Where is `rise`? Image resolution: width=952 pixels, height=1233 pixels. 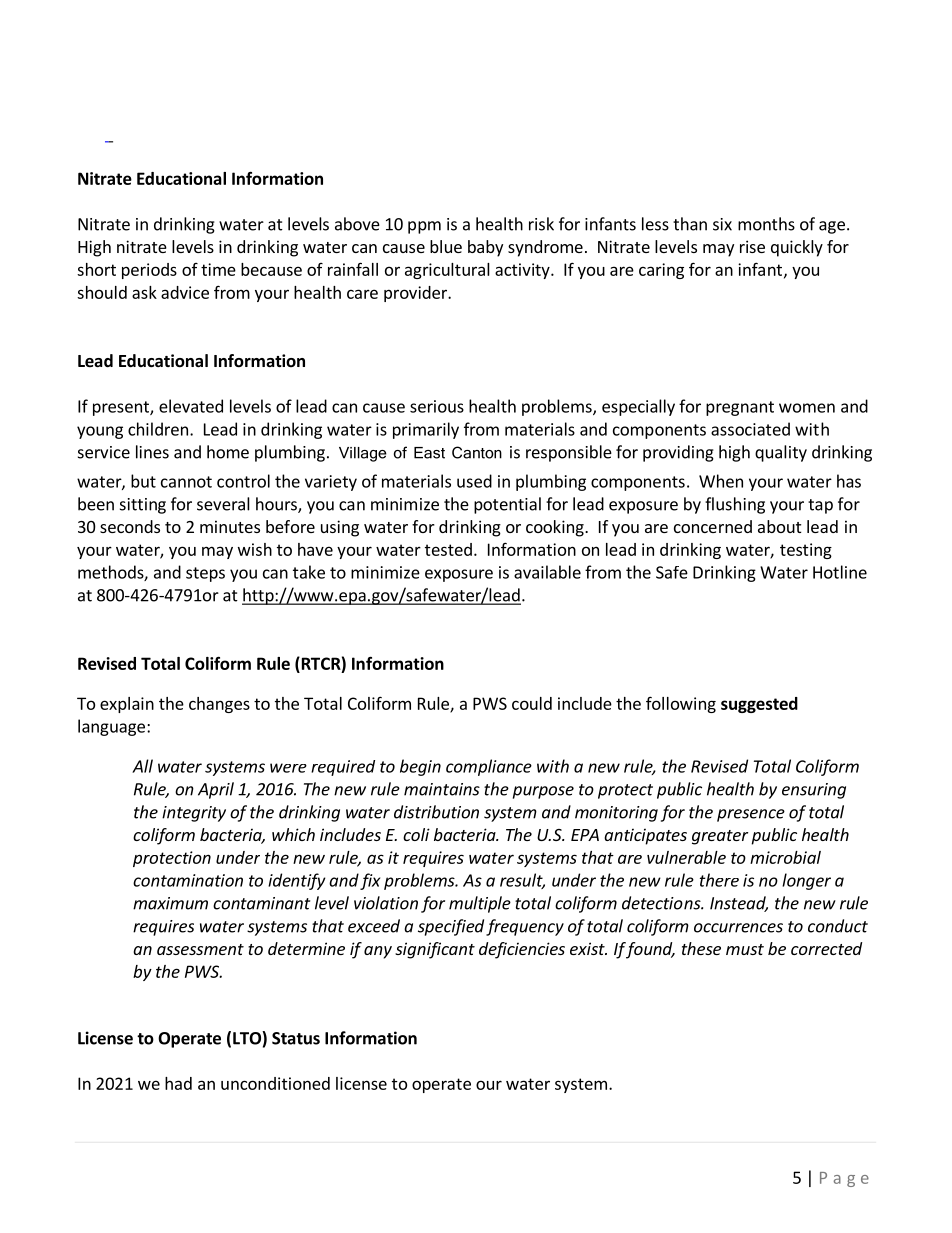
rise is located at coordinates (752, 246).
